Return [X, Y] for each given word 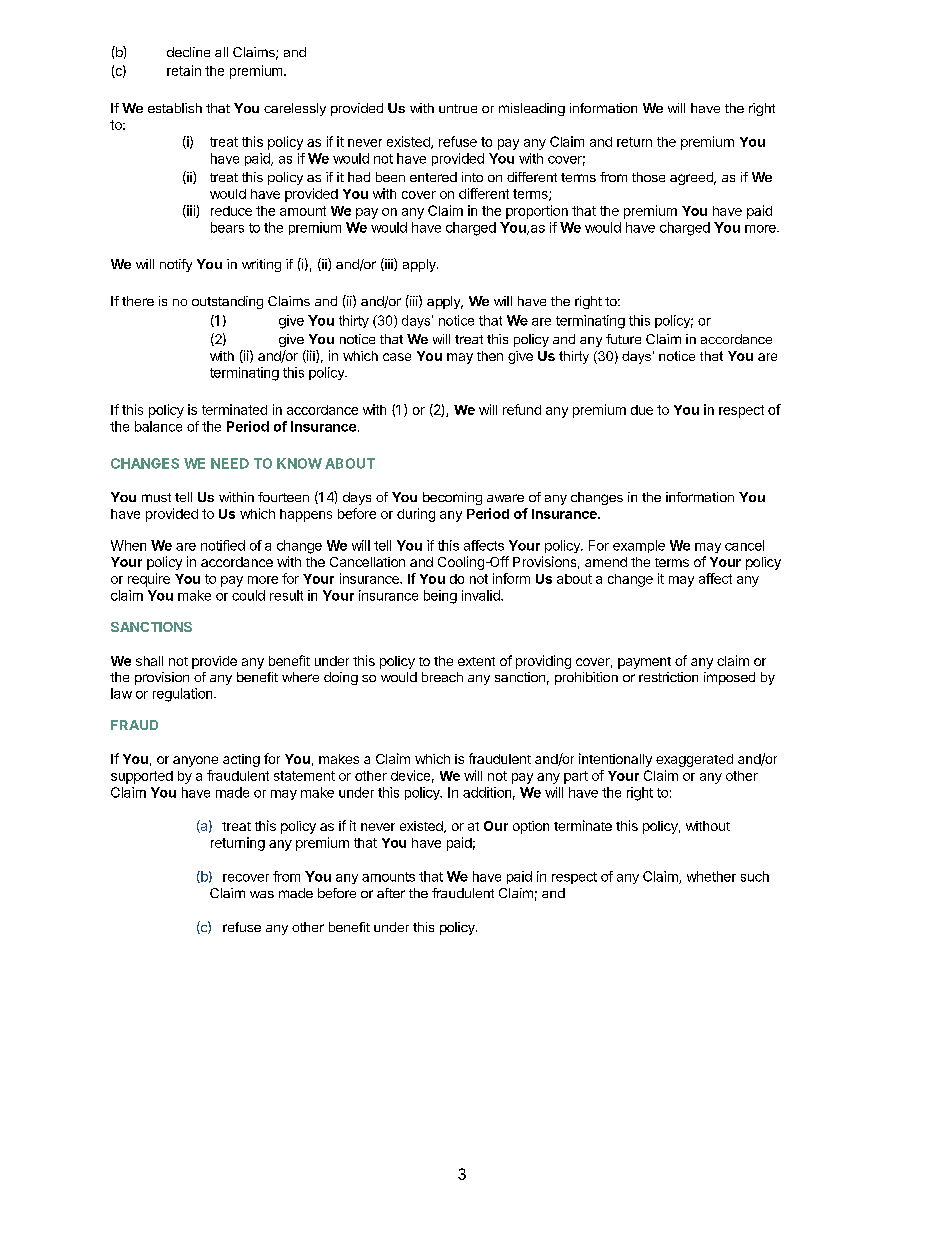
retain [184, 70]
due [642, 410]
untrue [458, 108]
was [262, 894]
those [648, 177]
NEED [230, 463]
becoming [452, 498]
